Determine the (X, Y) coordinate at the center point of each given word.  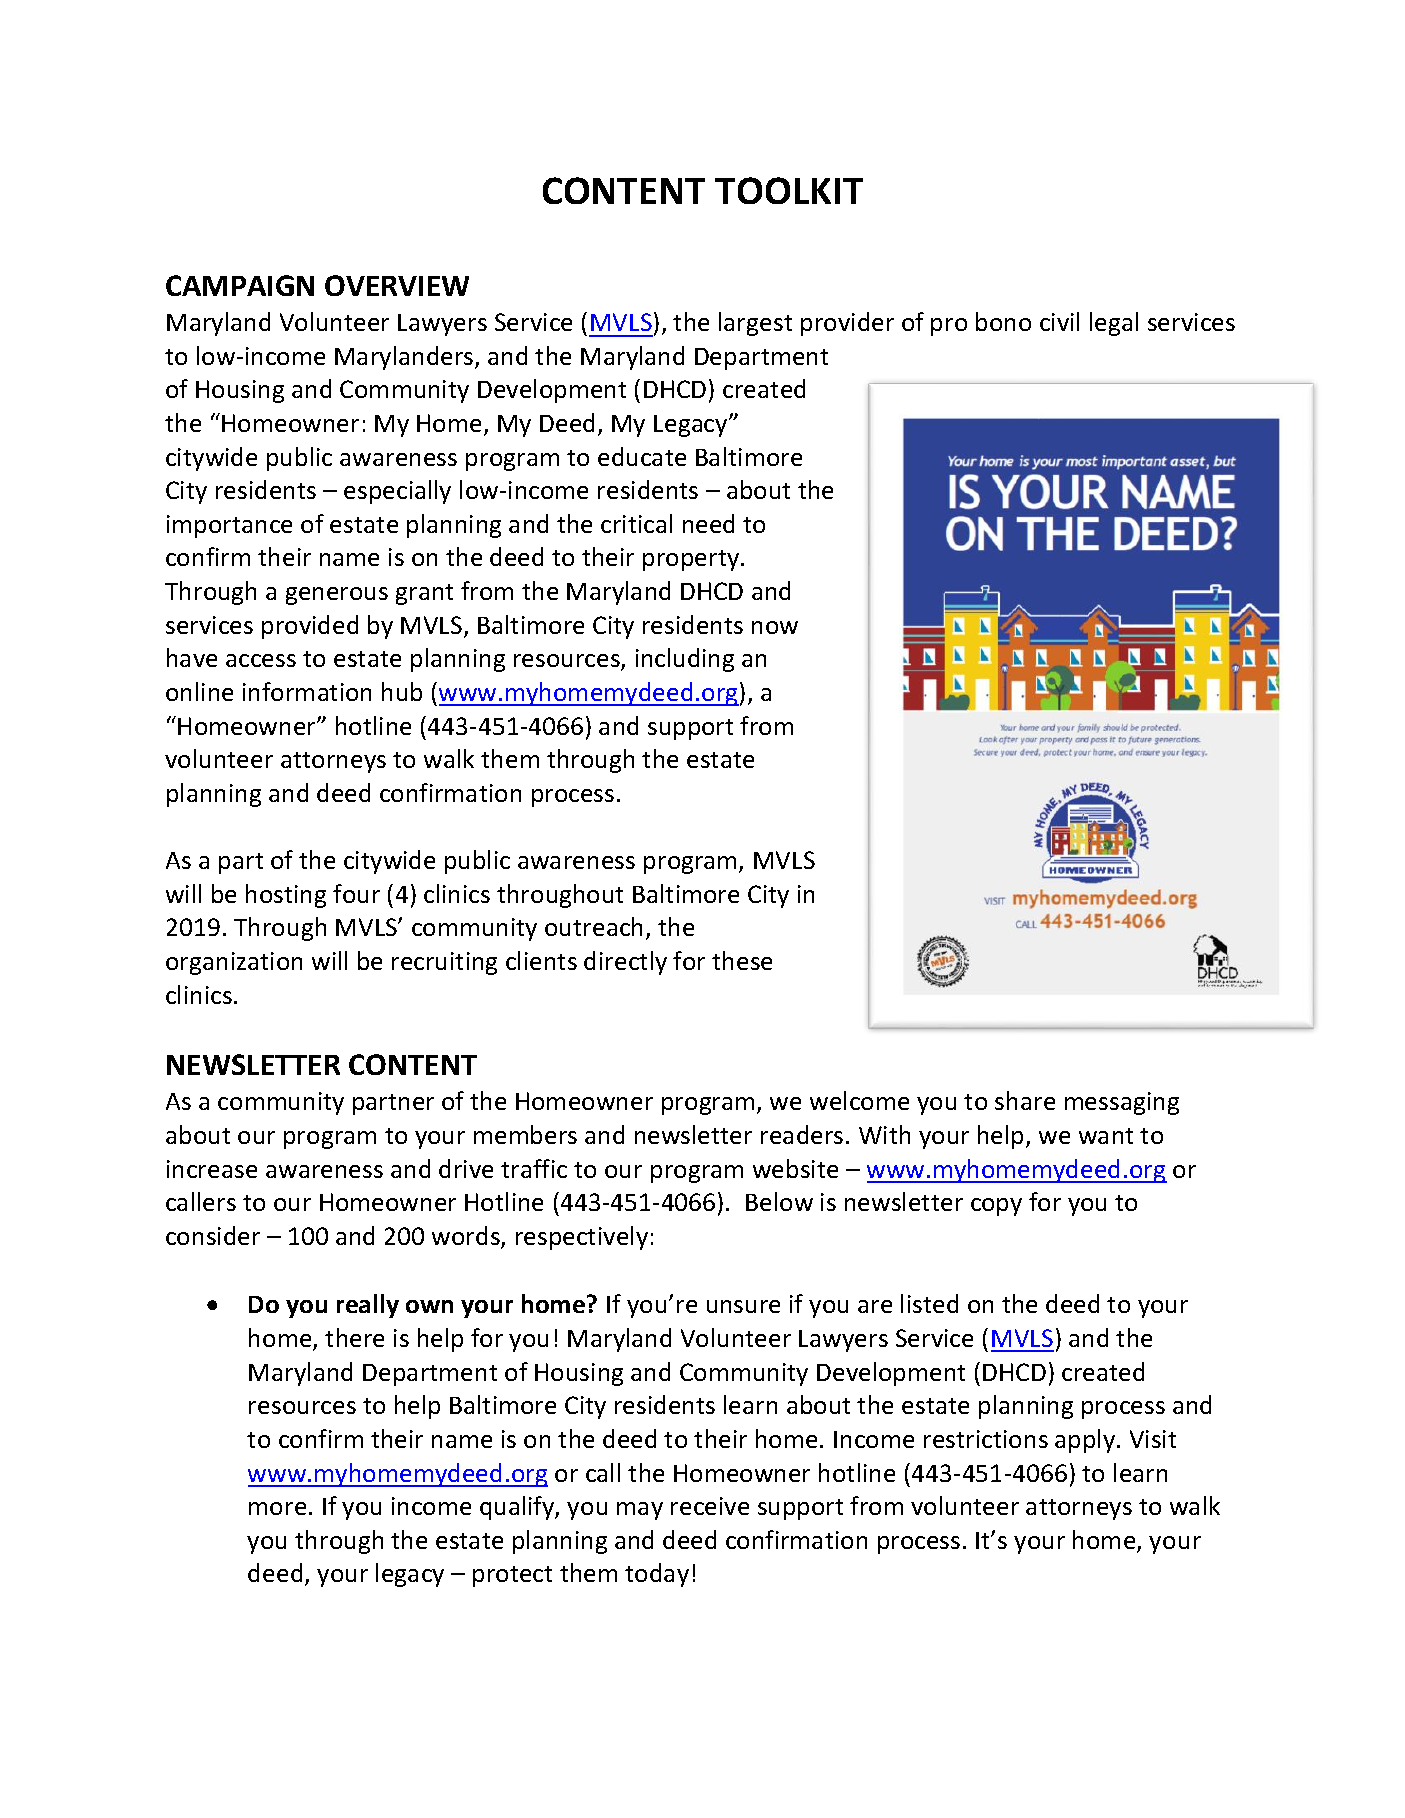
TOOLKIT (789, 190)
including (685, 660)
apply (1086, 1441)
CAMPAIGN (240, 285)
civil (1059, 321)
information (307, 691)
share (1025, 1100)
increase (212, 1169)
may (640, 1511)
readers (802, 1134)
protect (512, 1576)
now (775, 627)
